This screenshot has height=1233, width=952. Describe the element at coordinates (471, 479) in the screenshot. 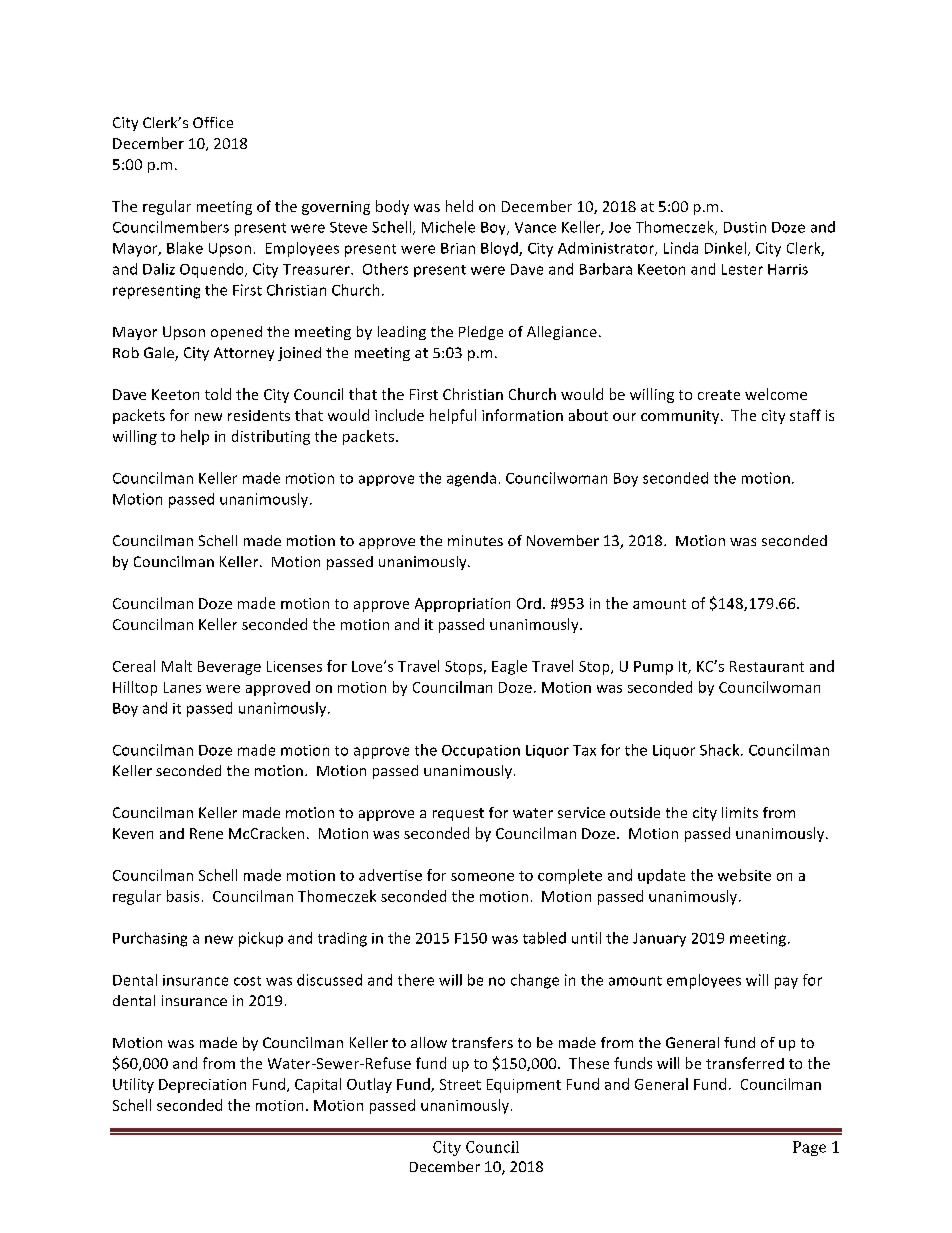

I see `agenda` at that location.
